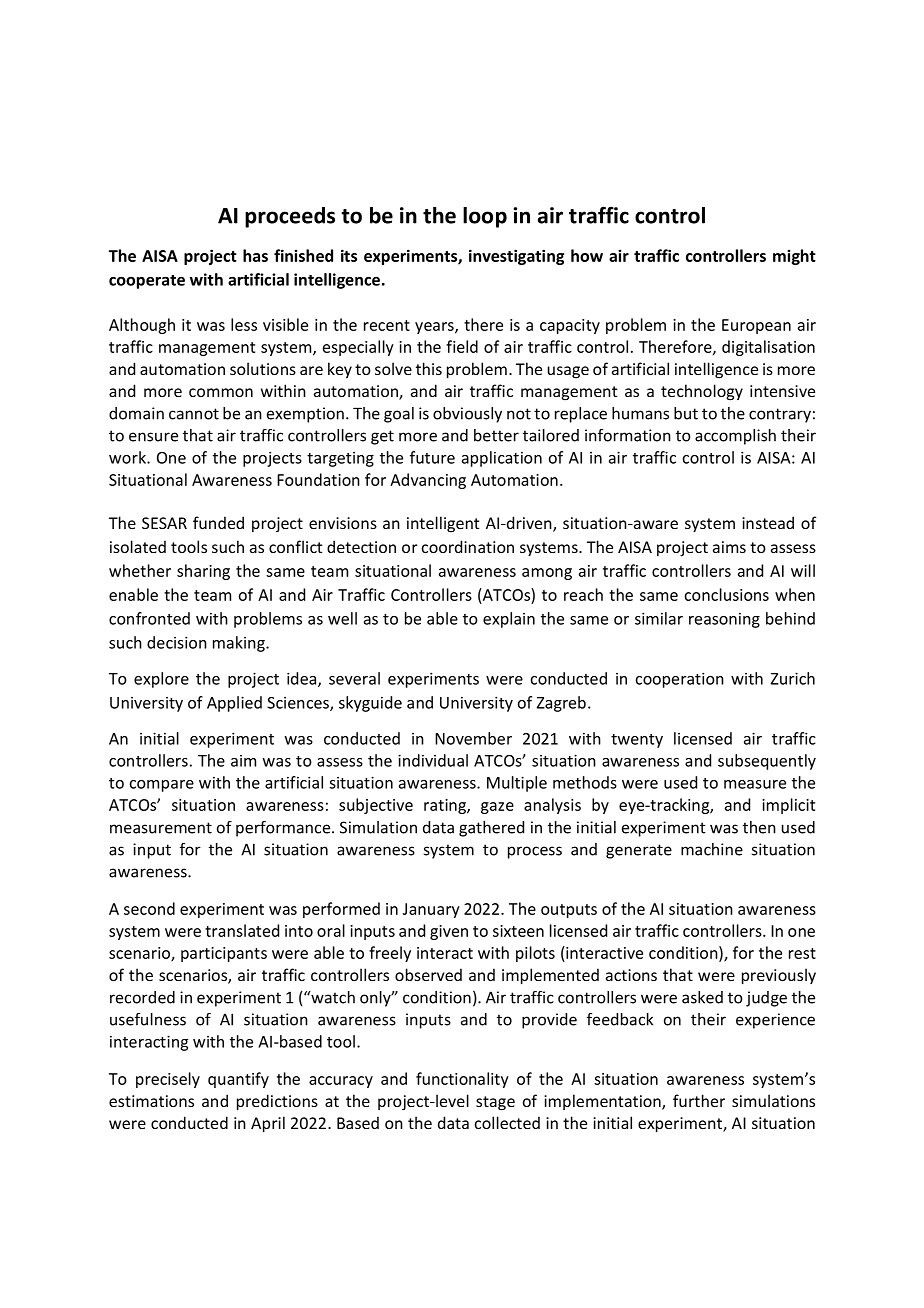 This screenshot has width=924, height=1308. I want to click on cooperation, so click(680, 680).
